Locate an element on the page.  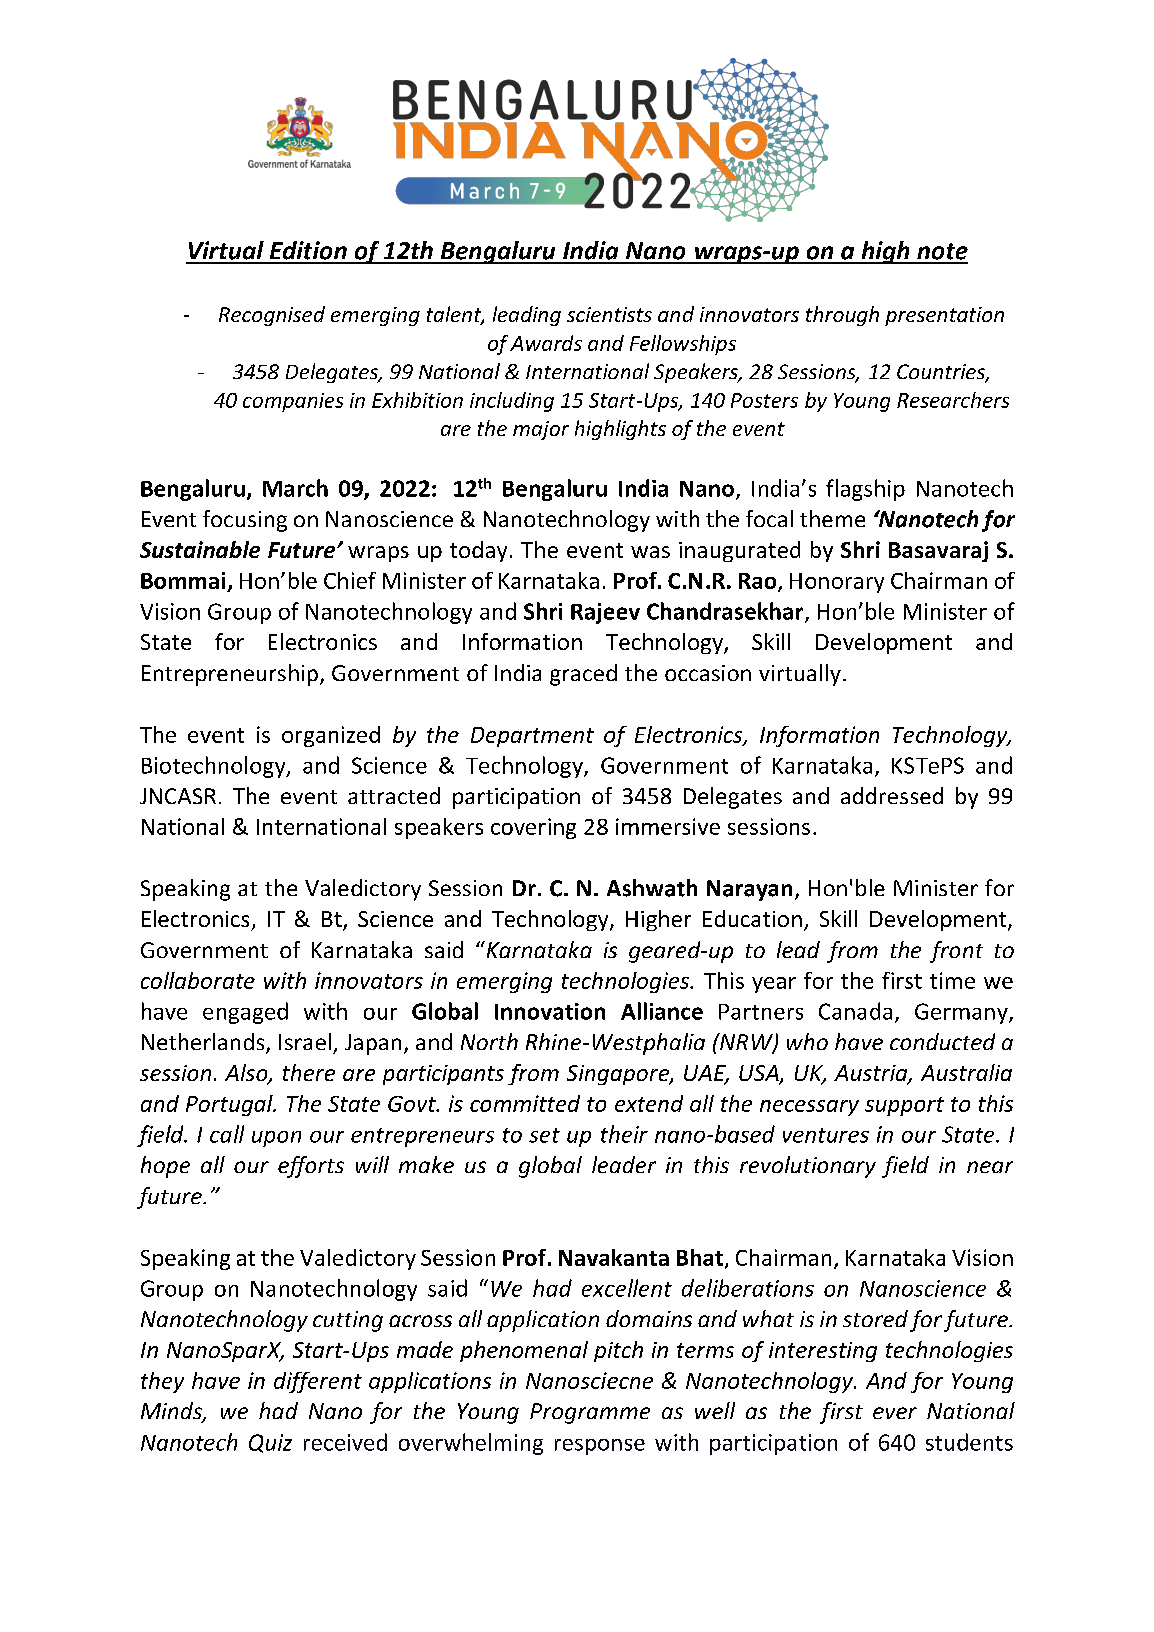
organized is located at coordinates (331, 736).
